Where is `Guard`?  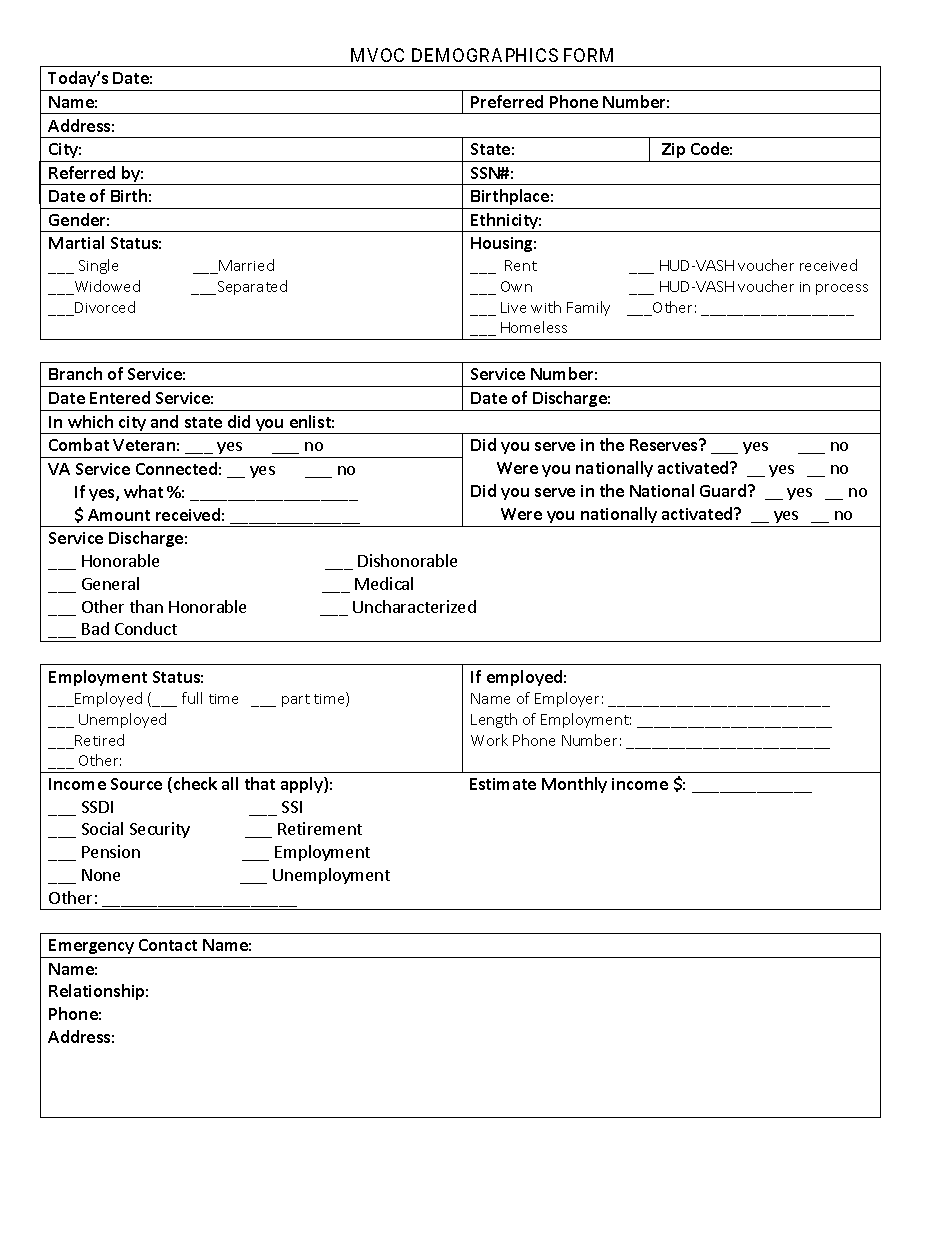 Guard is located at coordinates (724, 490).
